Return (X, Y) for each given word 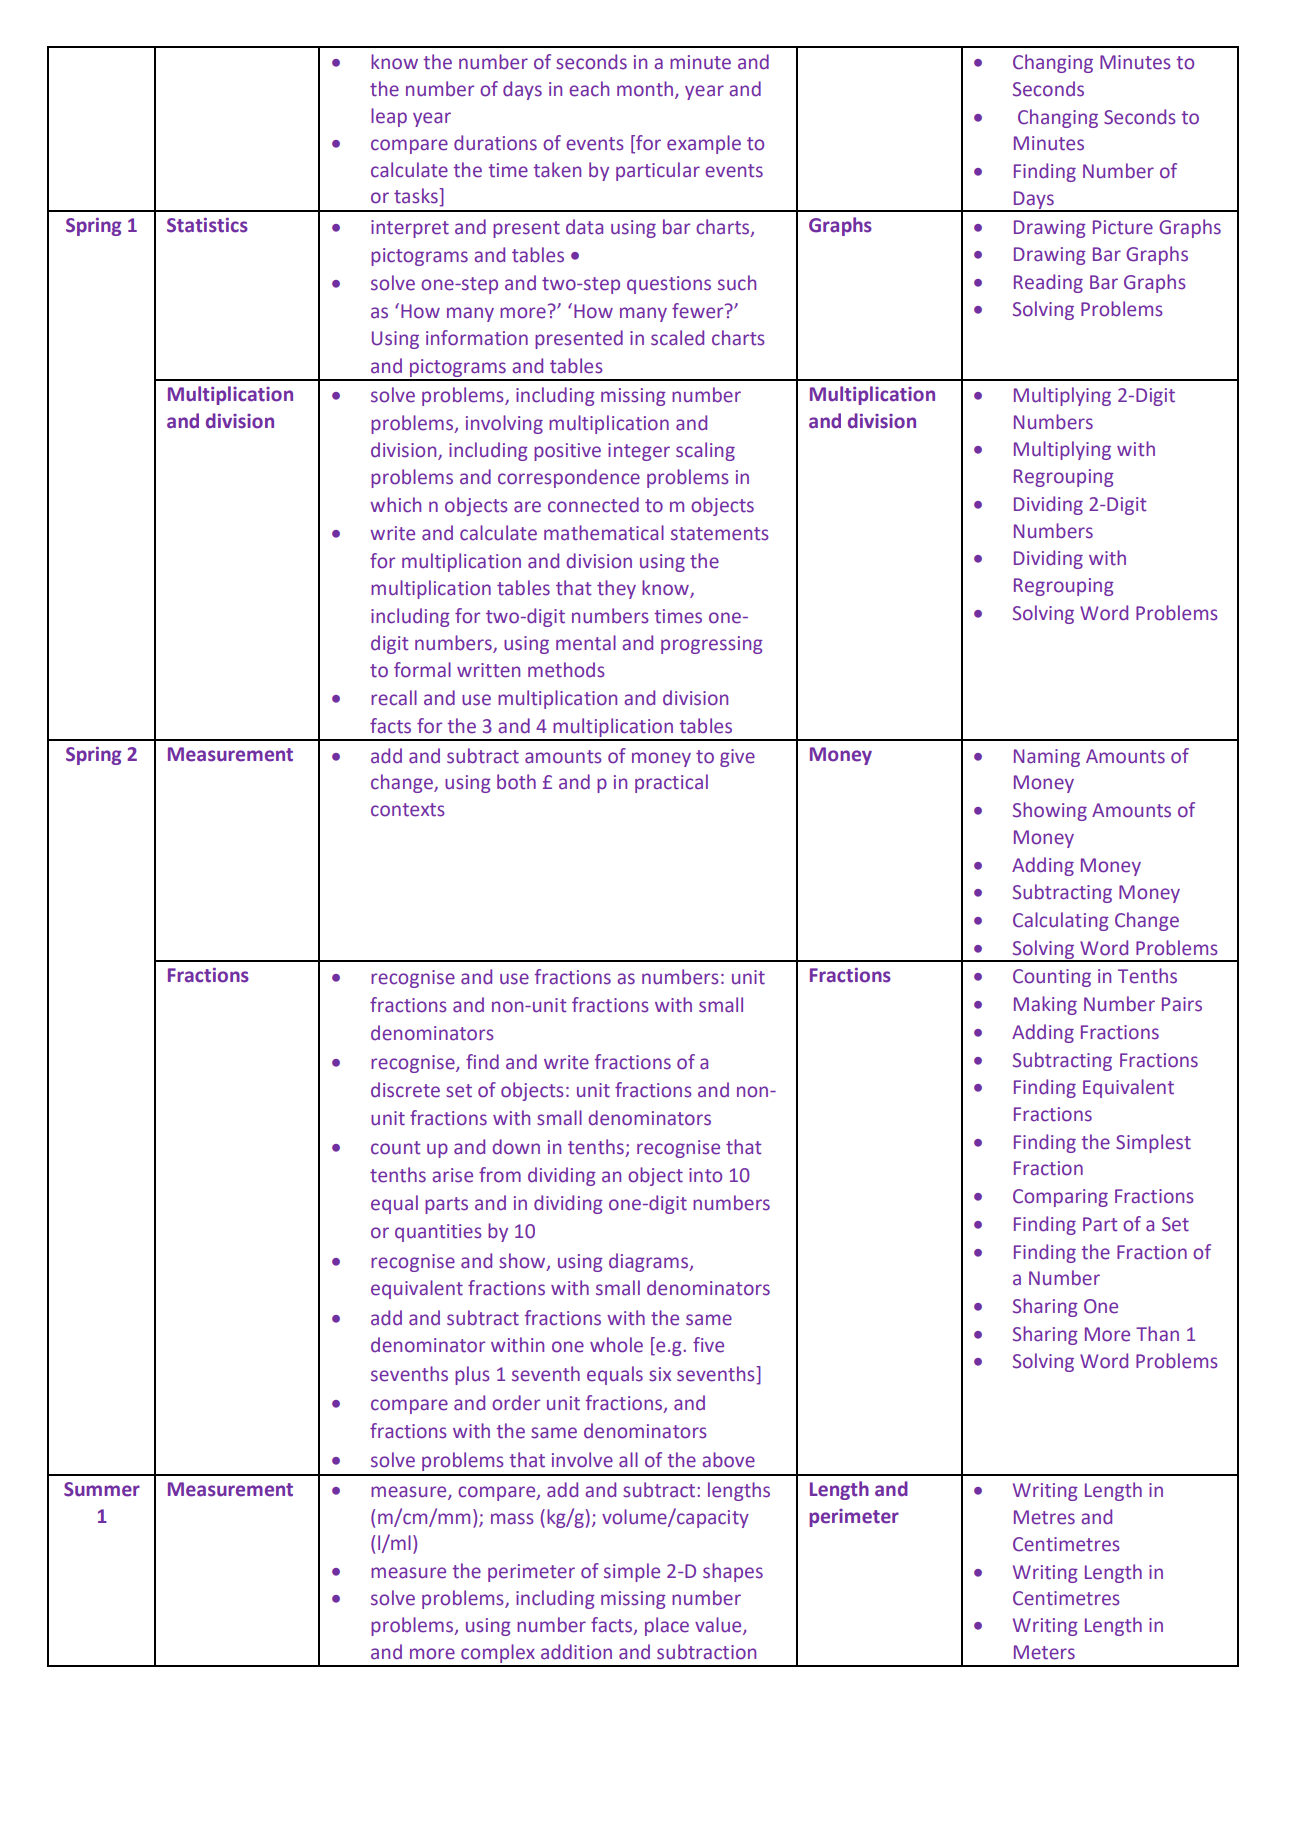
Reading (1048, 283)
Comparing (1060, 1198)
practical (671, 783)
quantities (438, 1233)
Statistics (207, 225)
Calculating (1061, 921)
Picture (1123, 227)
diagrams (649, 1262)
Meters (1044, 1652)
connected (593, 505)
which (395, 505)
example (704, 144)
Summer (102, 1489)
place (667, 1626)
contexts (408, 810)
